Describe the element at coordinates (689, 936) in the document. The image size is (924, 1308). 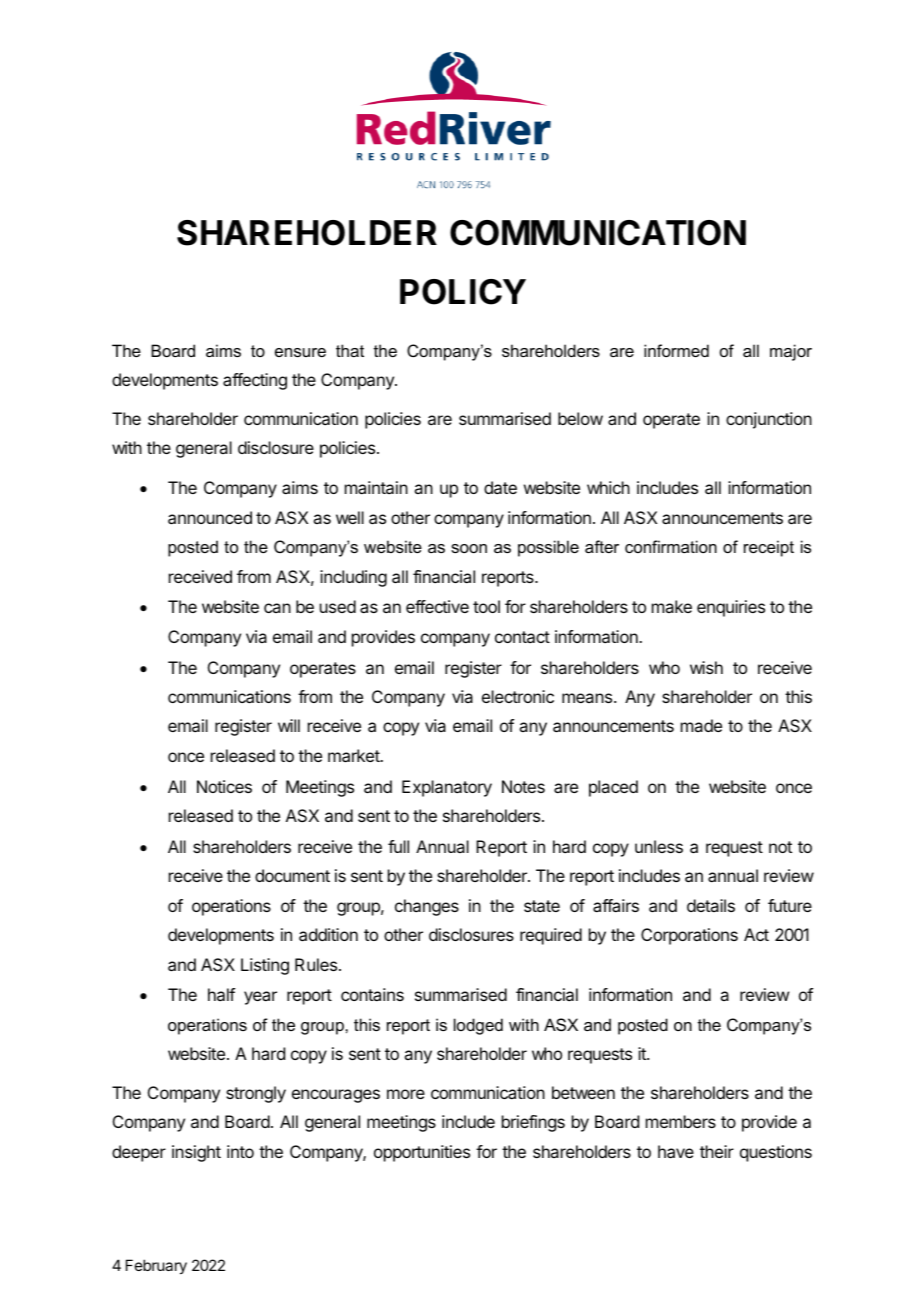
I see `Corporations` at that location.
